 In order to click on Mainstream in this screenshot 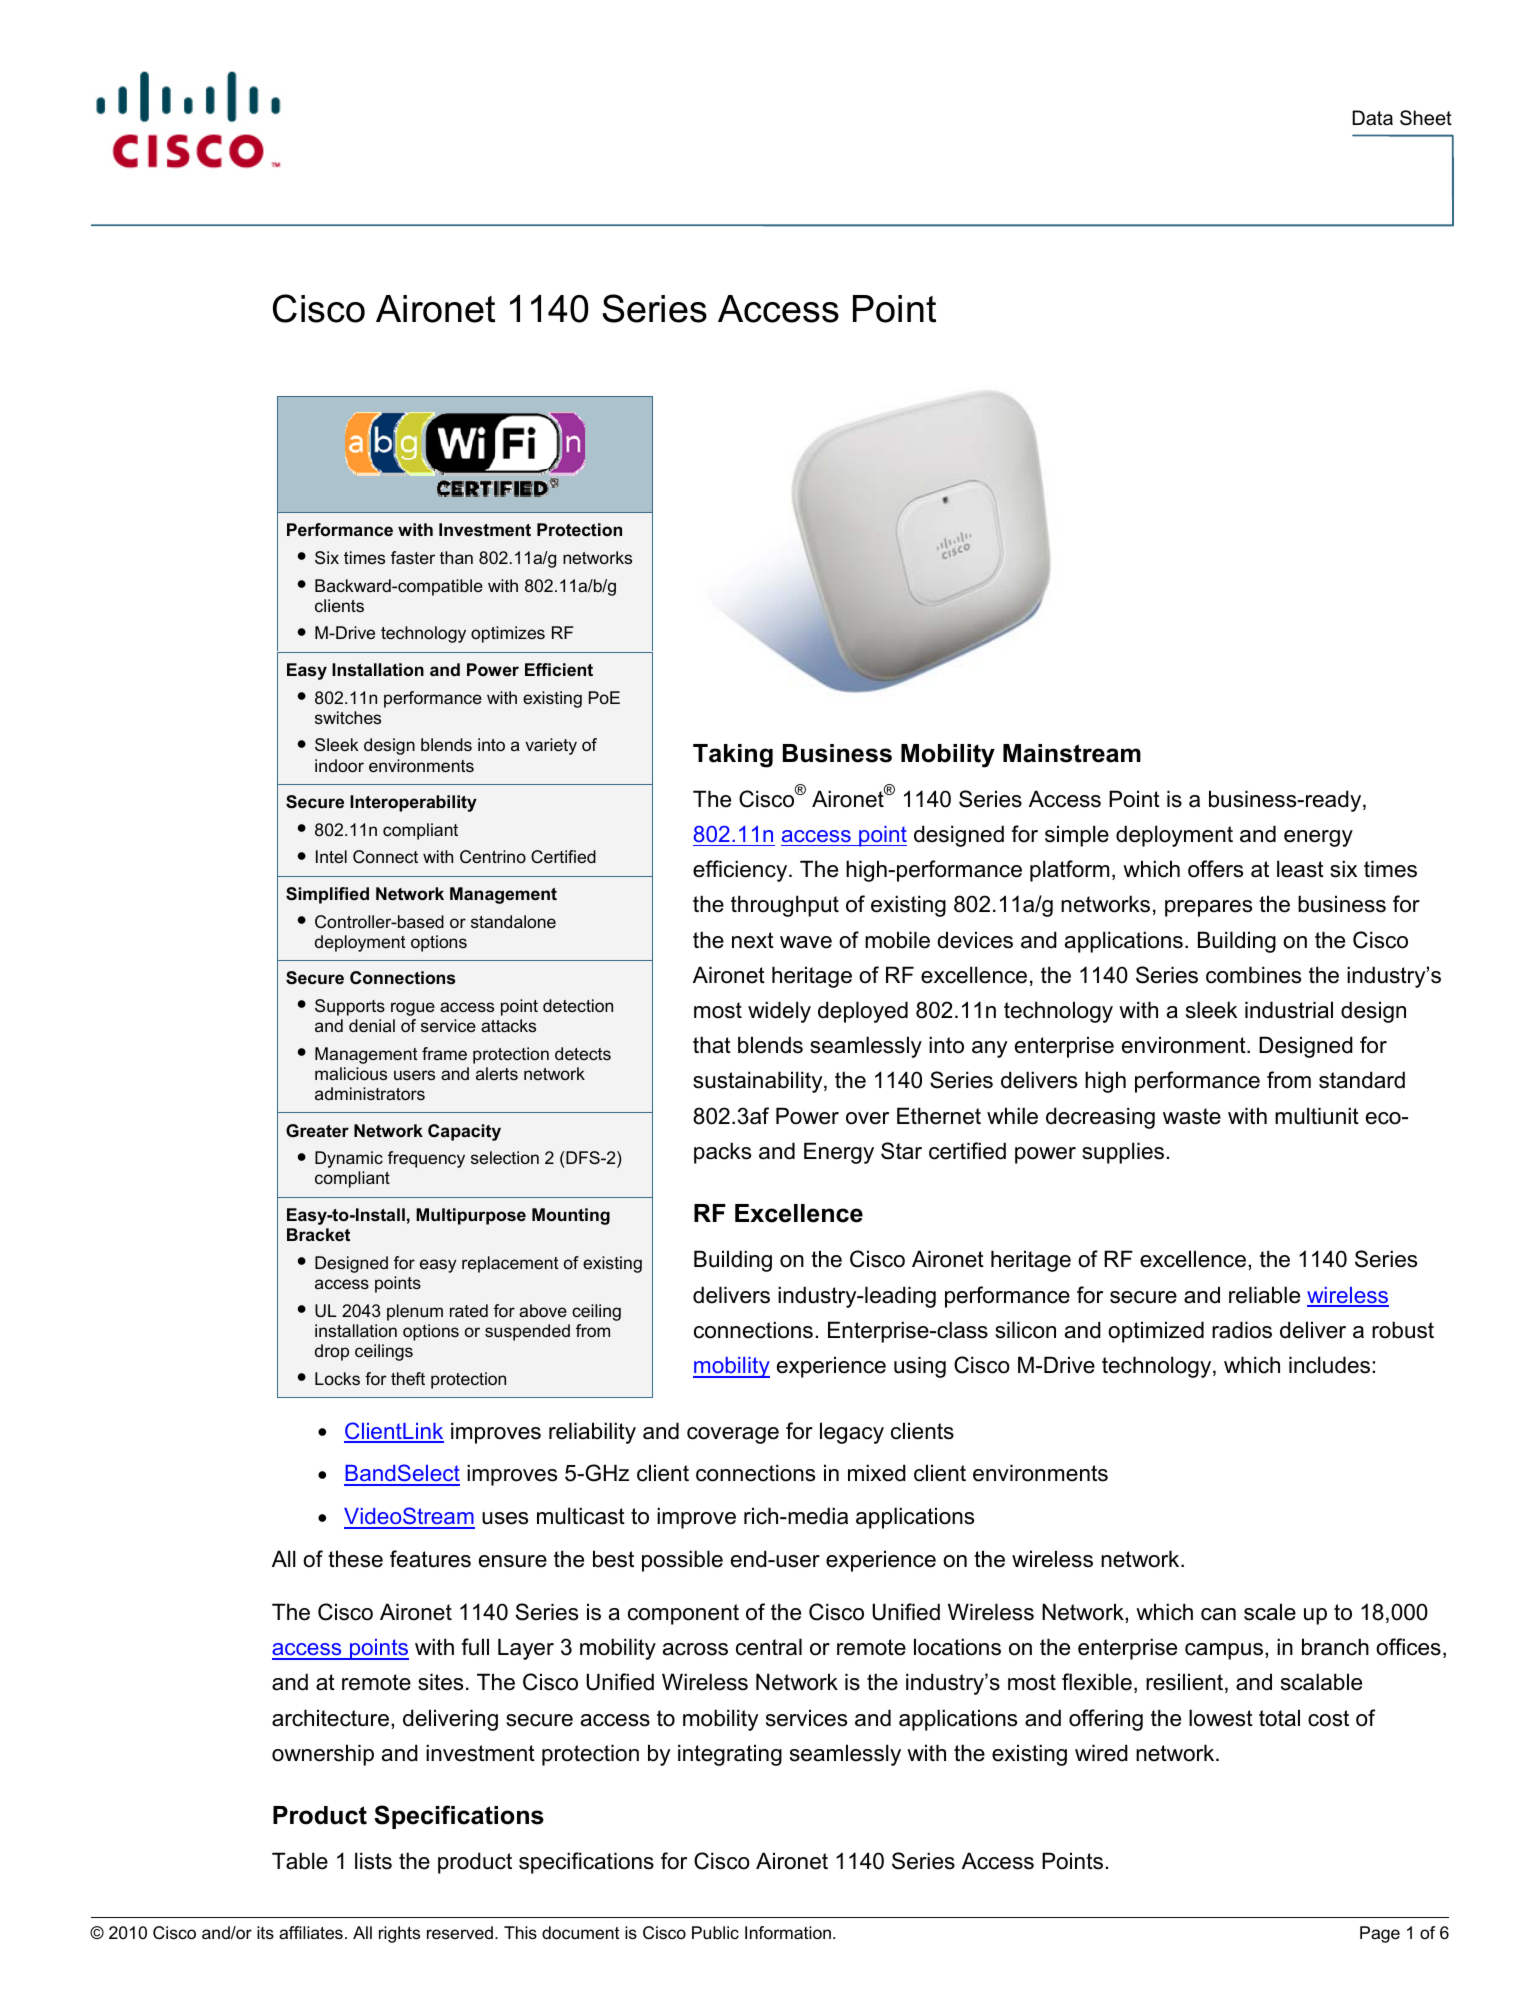, I will do `click(1072, 753)`.
